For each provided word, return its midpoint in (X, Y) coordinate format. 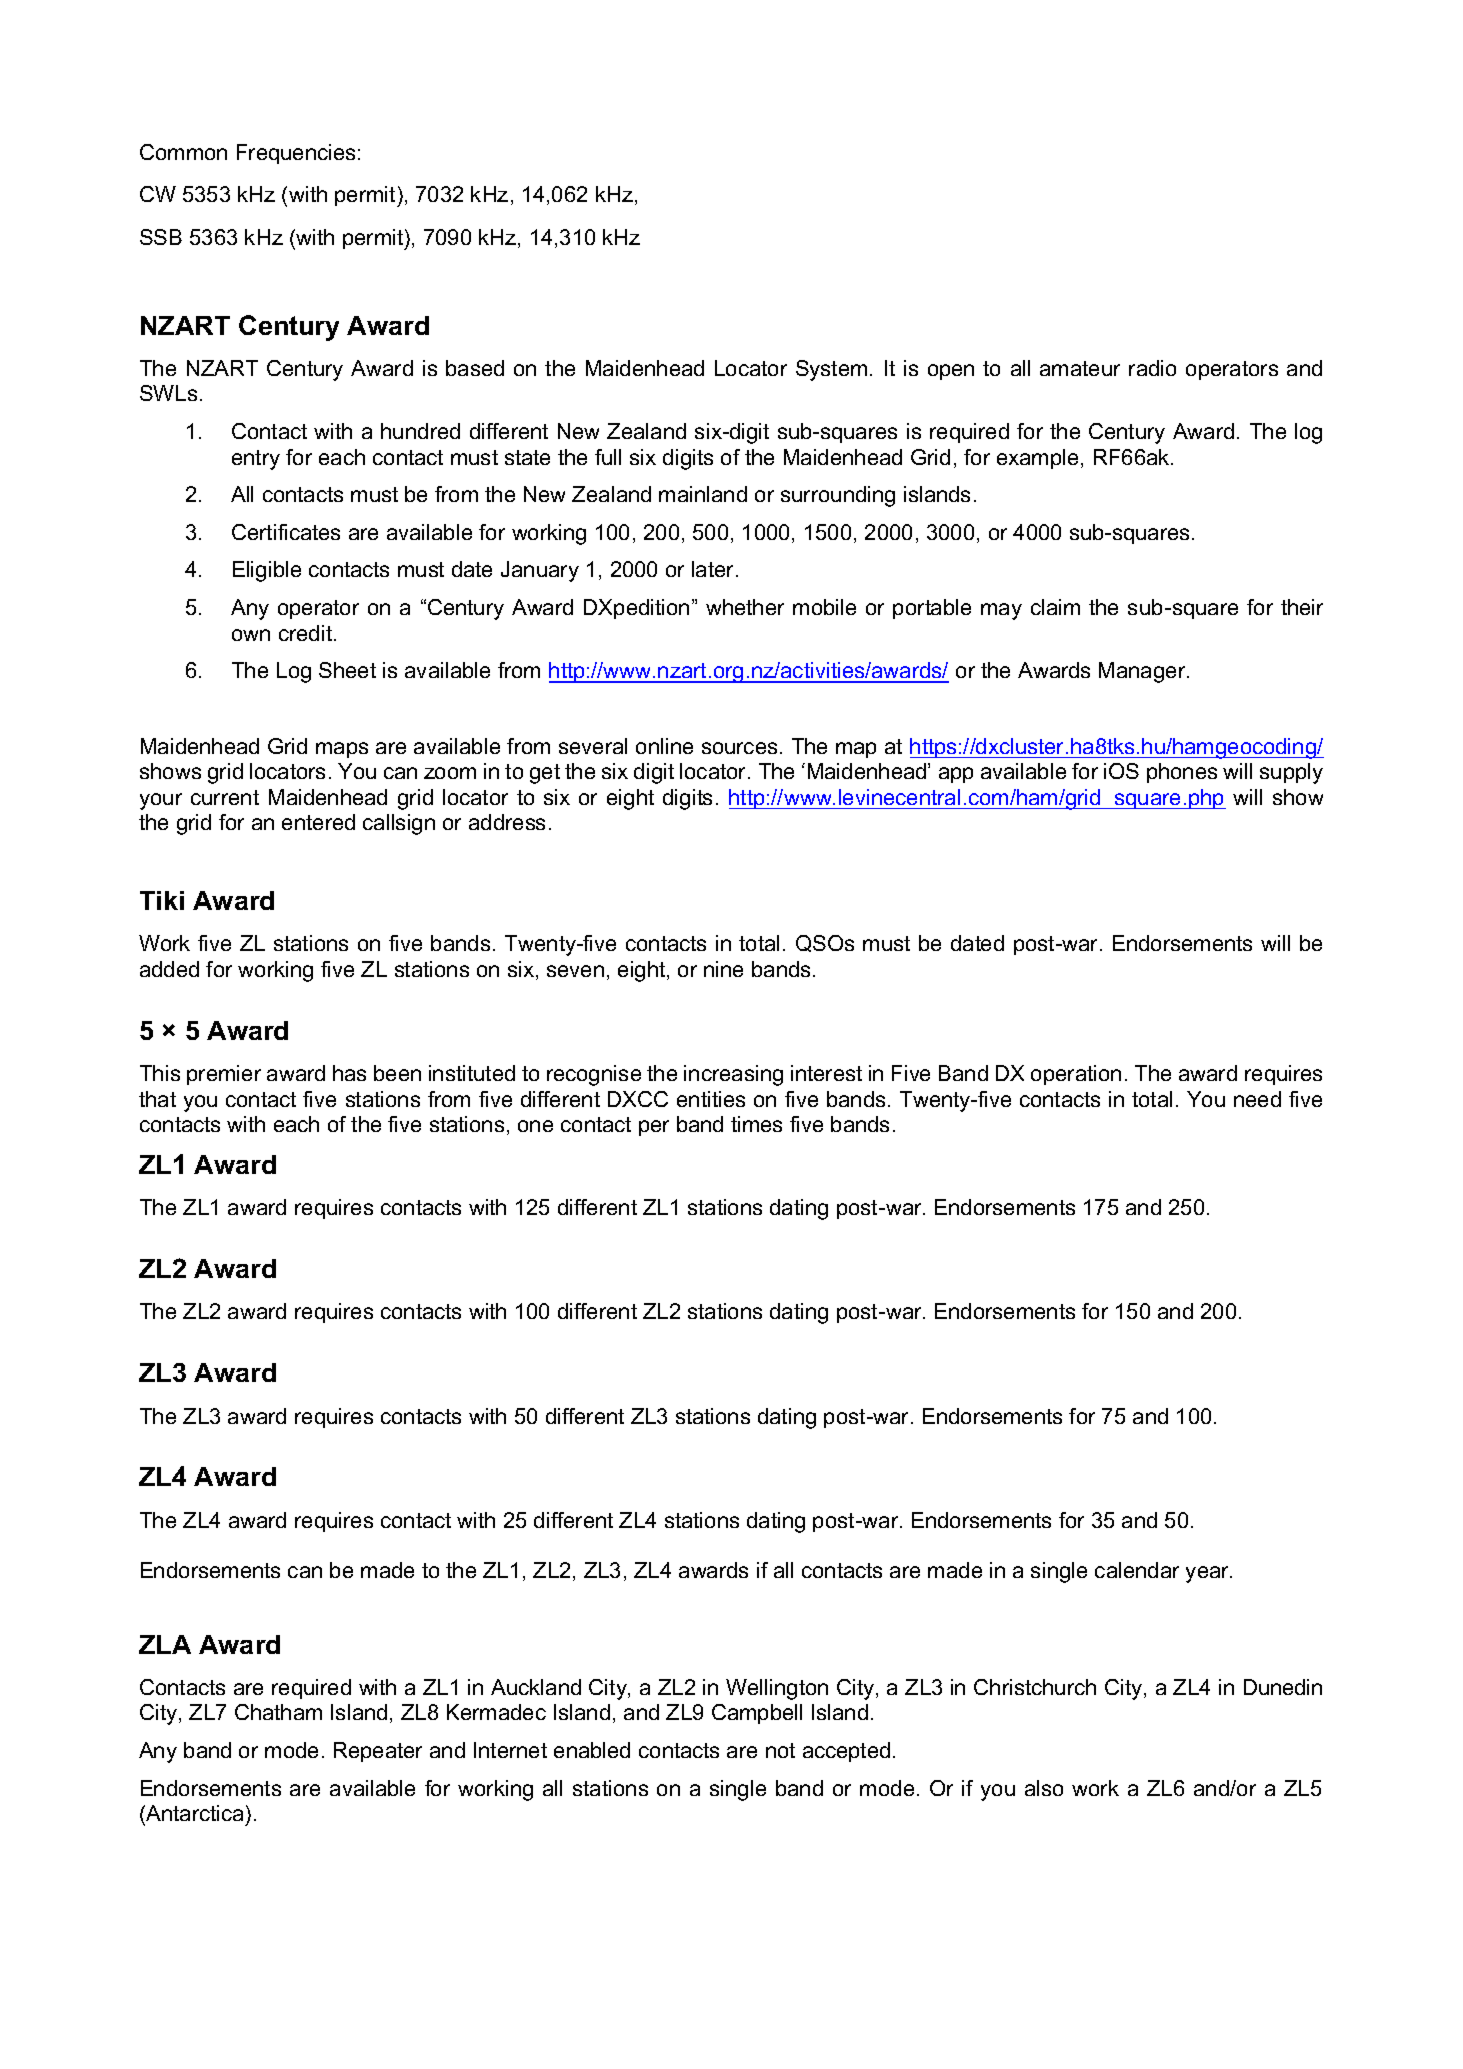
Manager (1143, 672)
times (756, 1124)
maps (342, 750)
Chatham (278, 1712)
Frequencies (296, 154)
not (780, 1750)
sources (739, 748)
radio (1152, 368)
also (1044, 1788)
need (1257, 1099)
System (831, 370)
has (349, 1073)
